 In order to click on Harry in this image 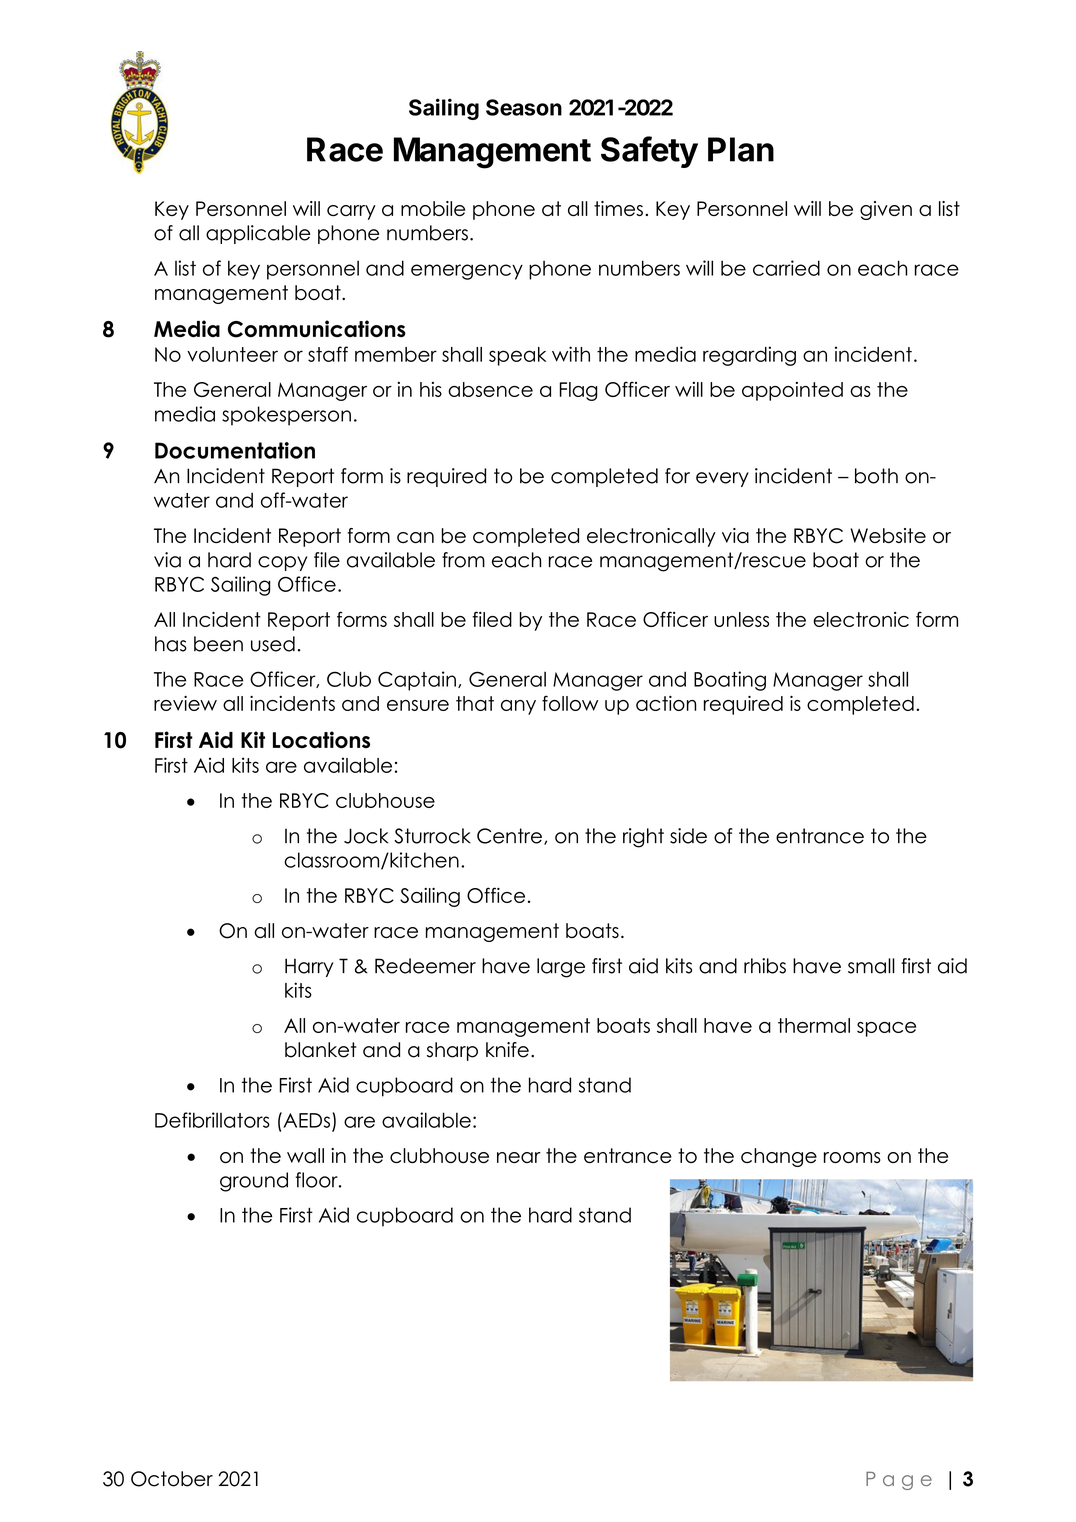, I will do `click(309, 967)`.
